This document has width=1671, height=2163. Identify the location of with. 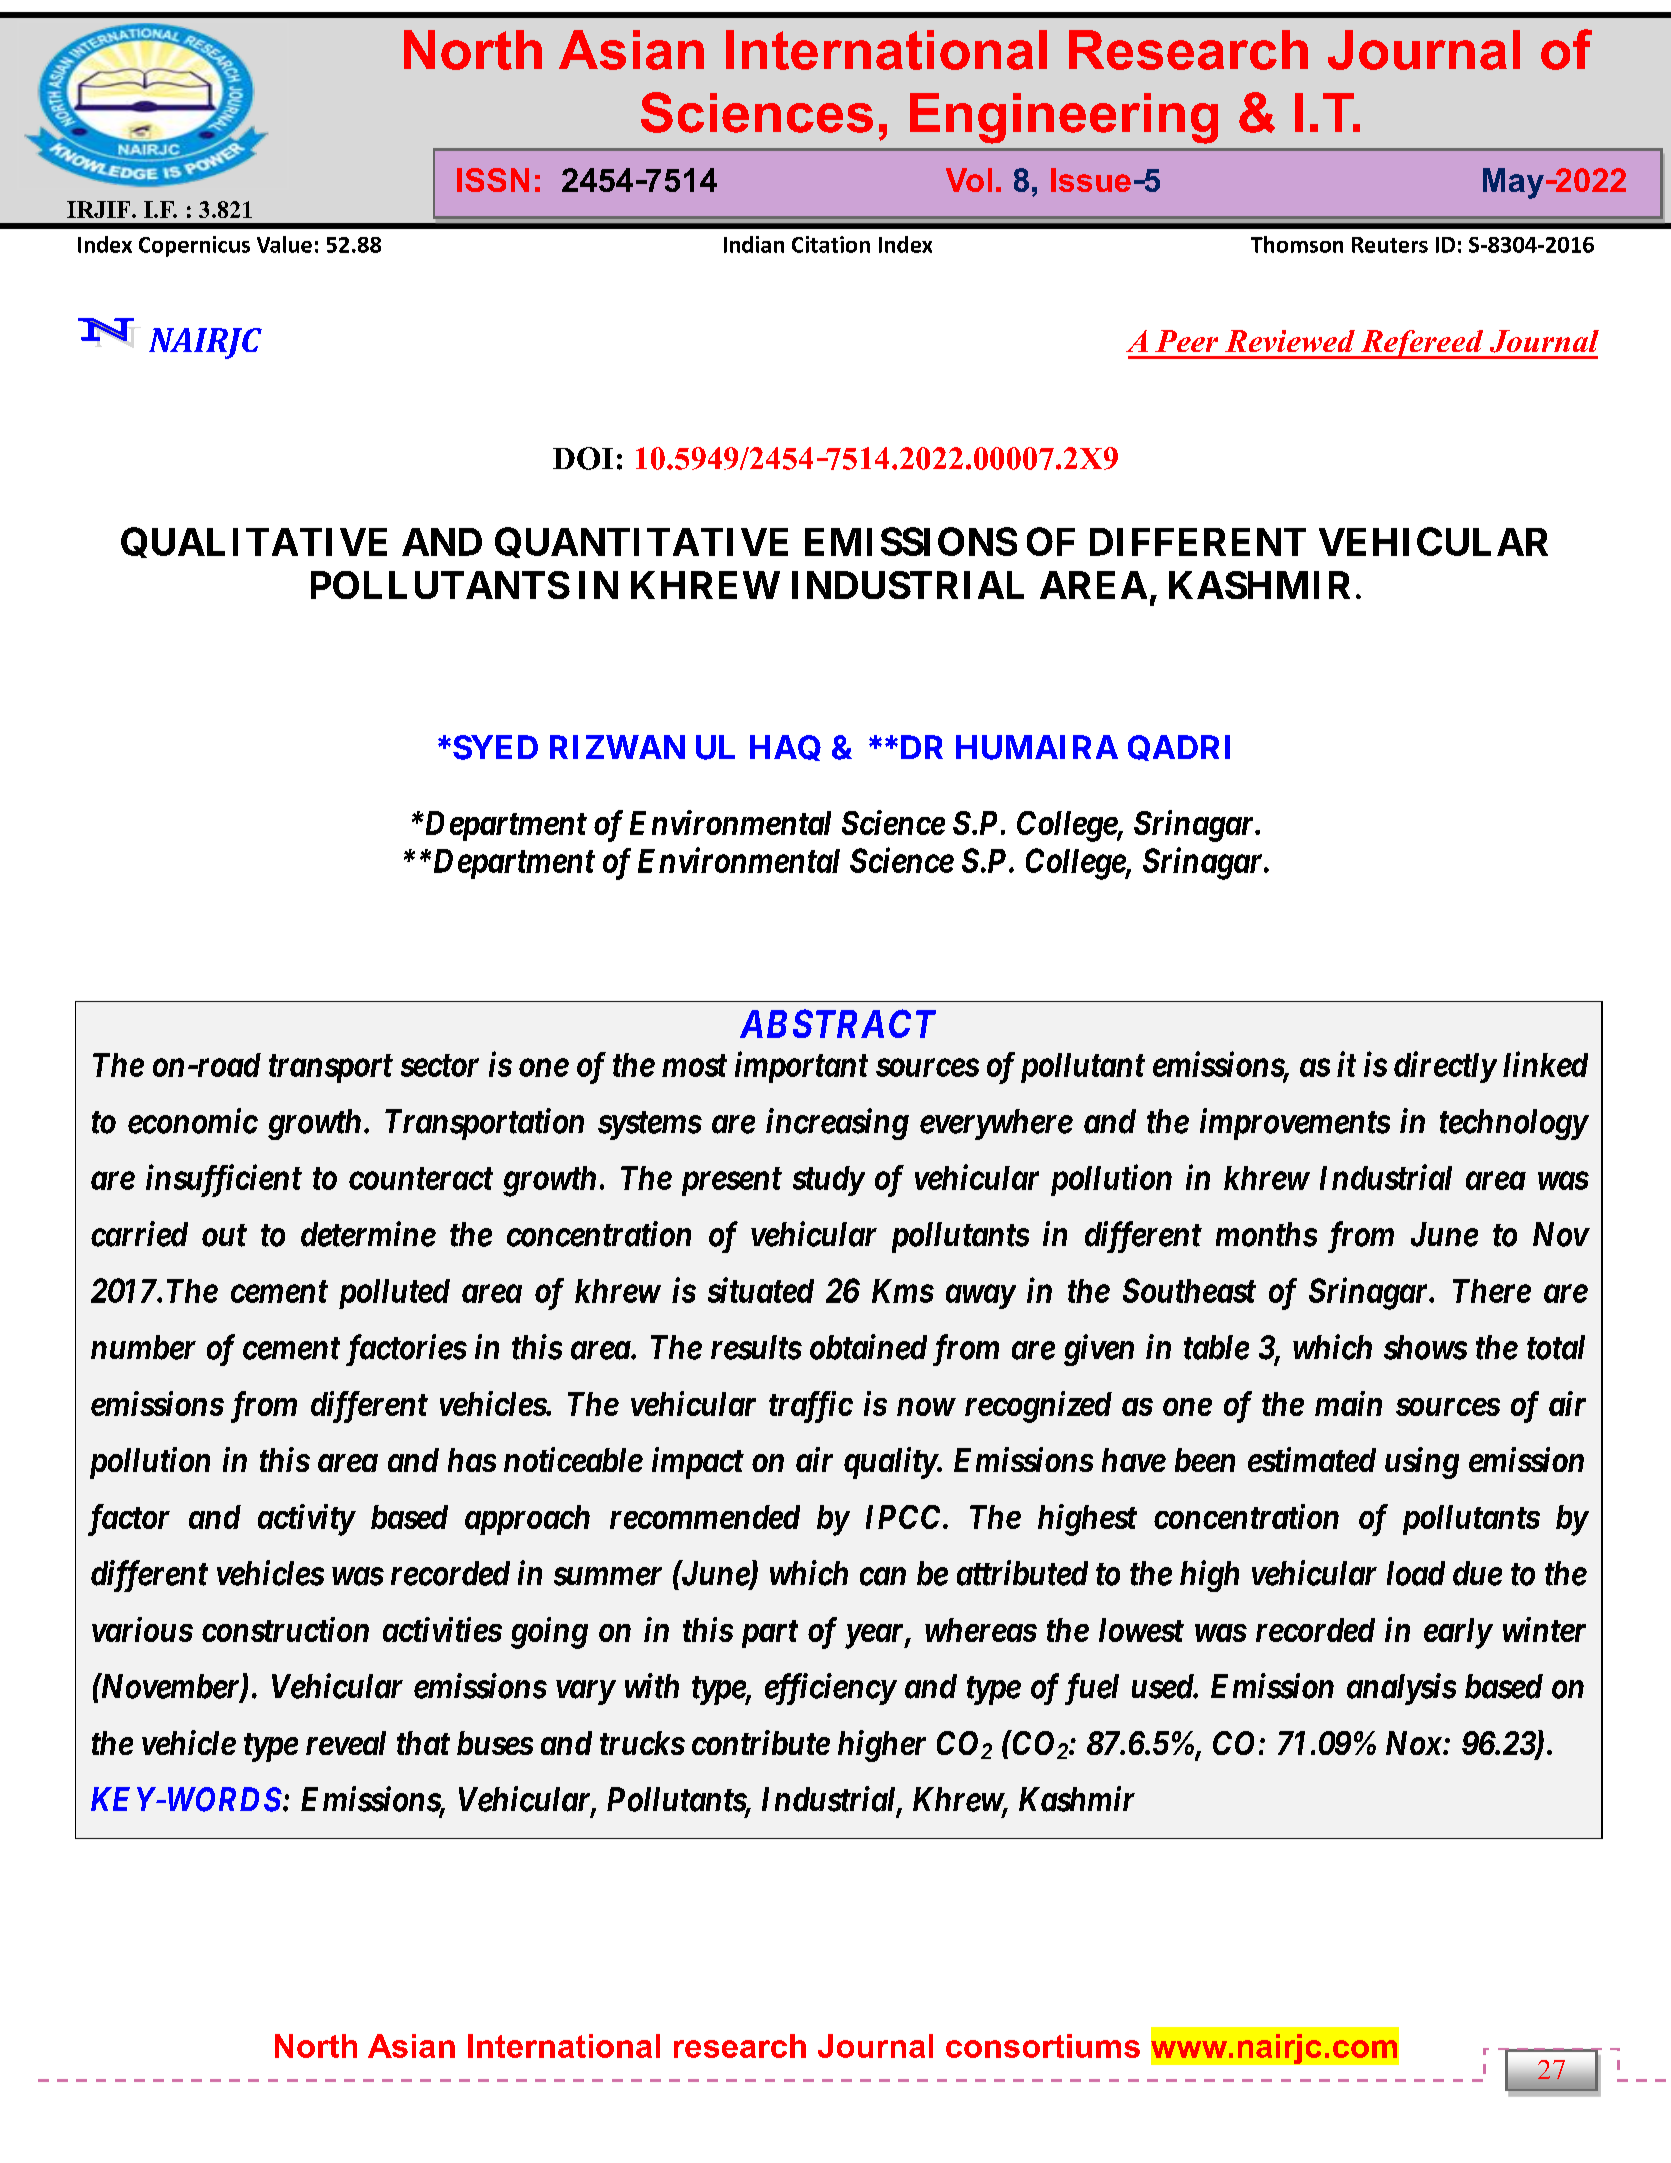
(652, 1686).
